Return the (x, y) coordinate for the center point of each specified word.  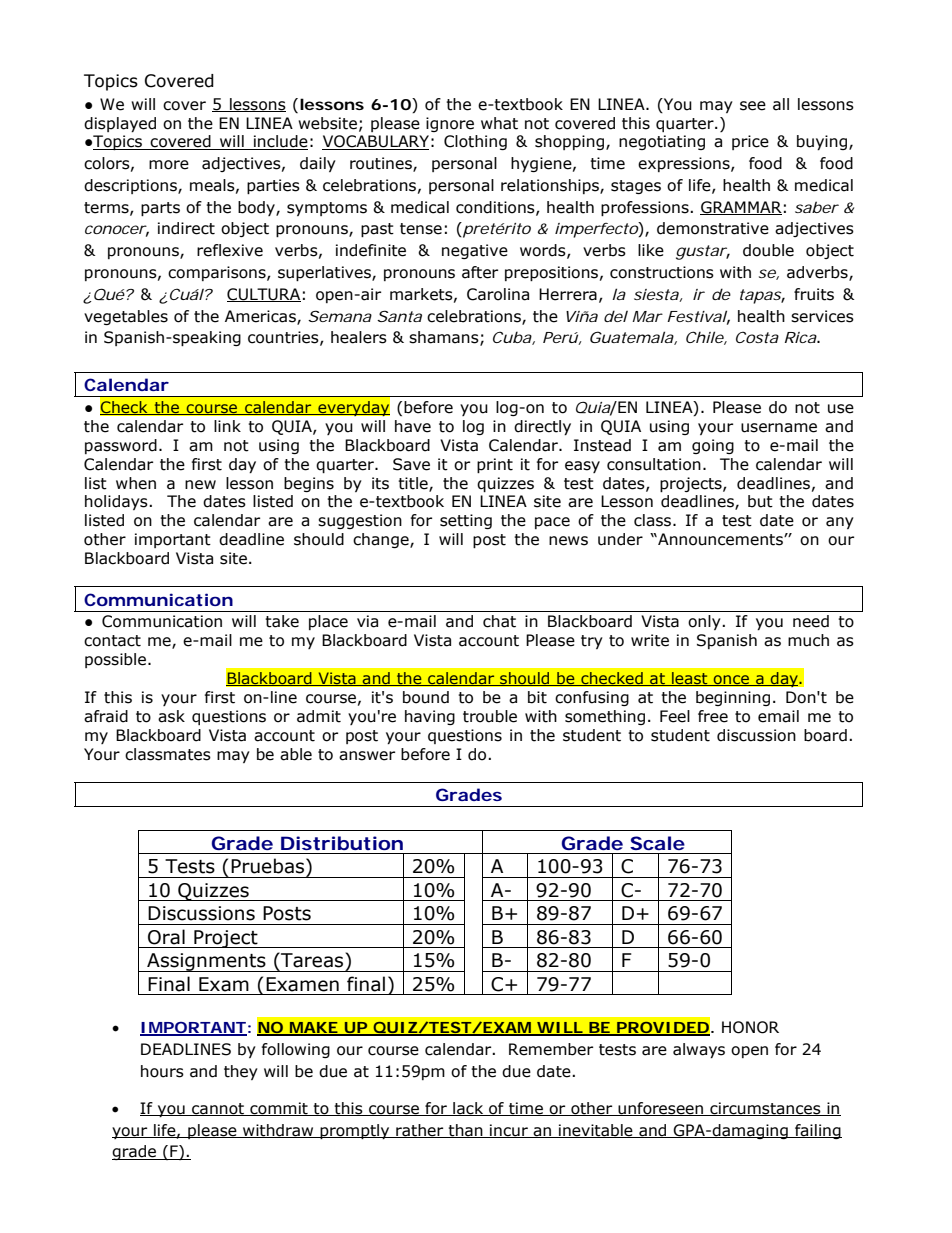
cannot (218, 1109)
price (750, 142)
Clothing (475, 142)
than (466, 1131)
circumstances (765, 1109)
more (169, 165)
